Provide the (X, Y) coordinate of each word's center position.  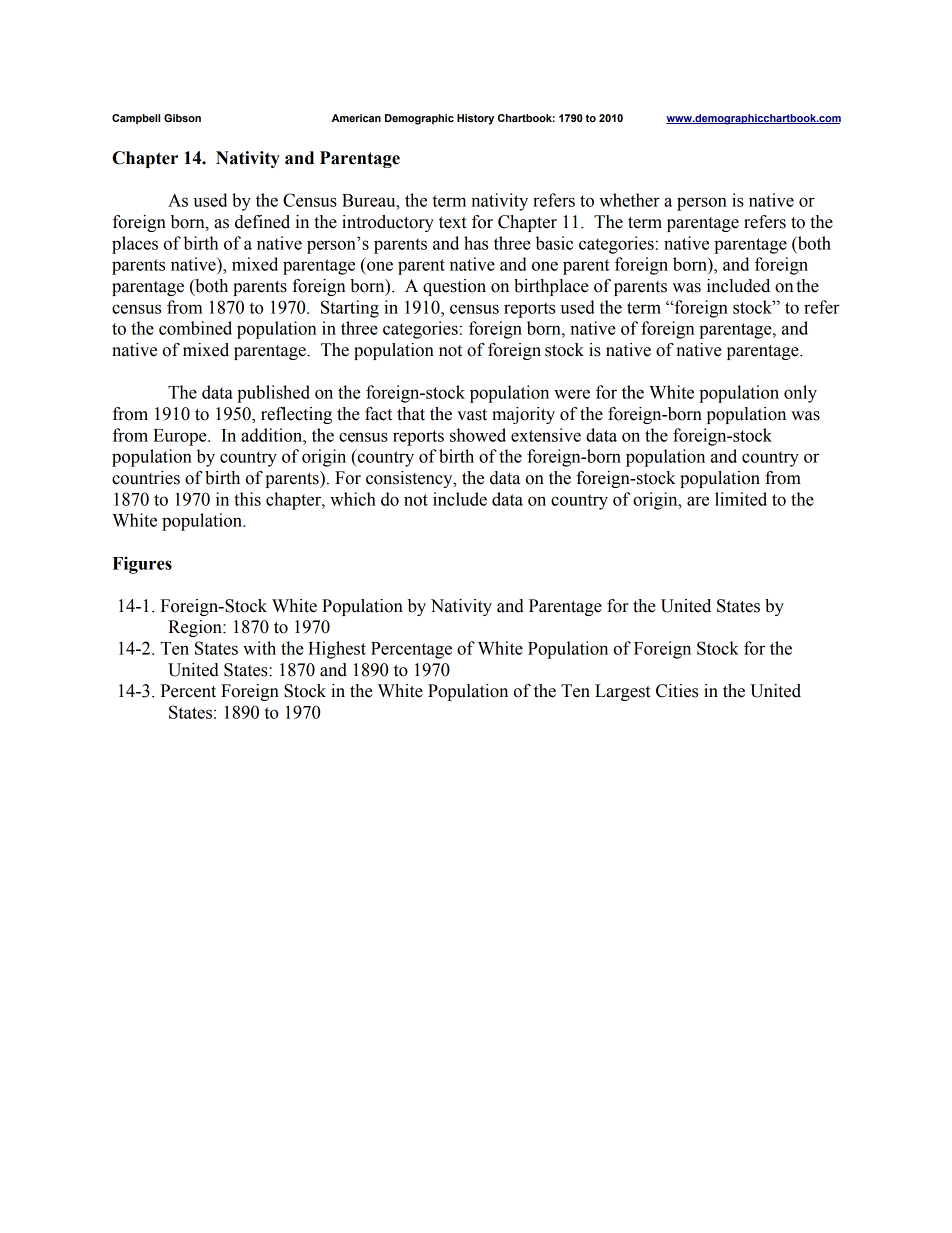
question (454, 287)
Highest (337, 650)
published (273, 394)
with (259, 648)
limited (741, 499)
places (135, 245)
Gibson (182, 118)
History (475, 119)
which (353, 499)
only (800, 394)
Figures (142, 565)
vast (472, 415)
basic (554, 243)
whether (629, 200)
